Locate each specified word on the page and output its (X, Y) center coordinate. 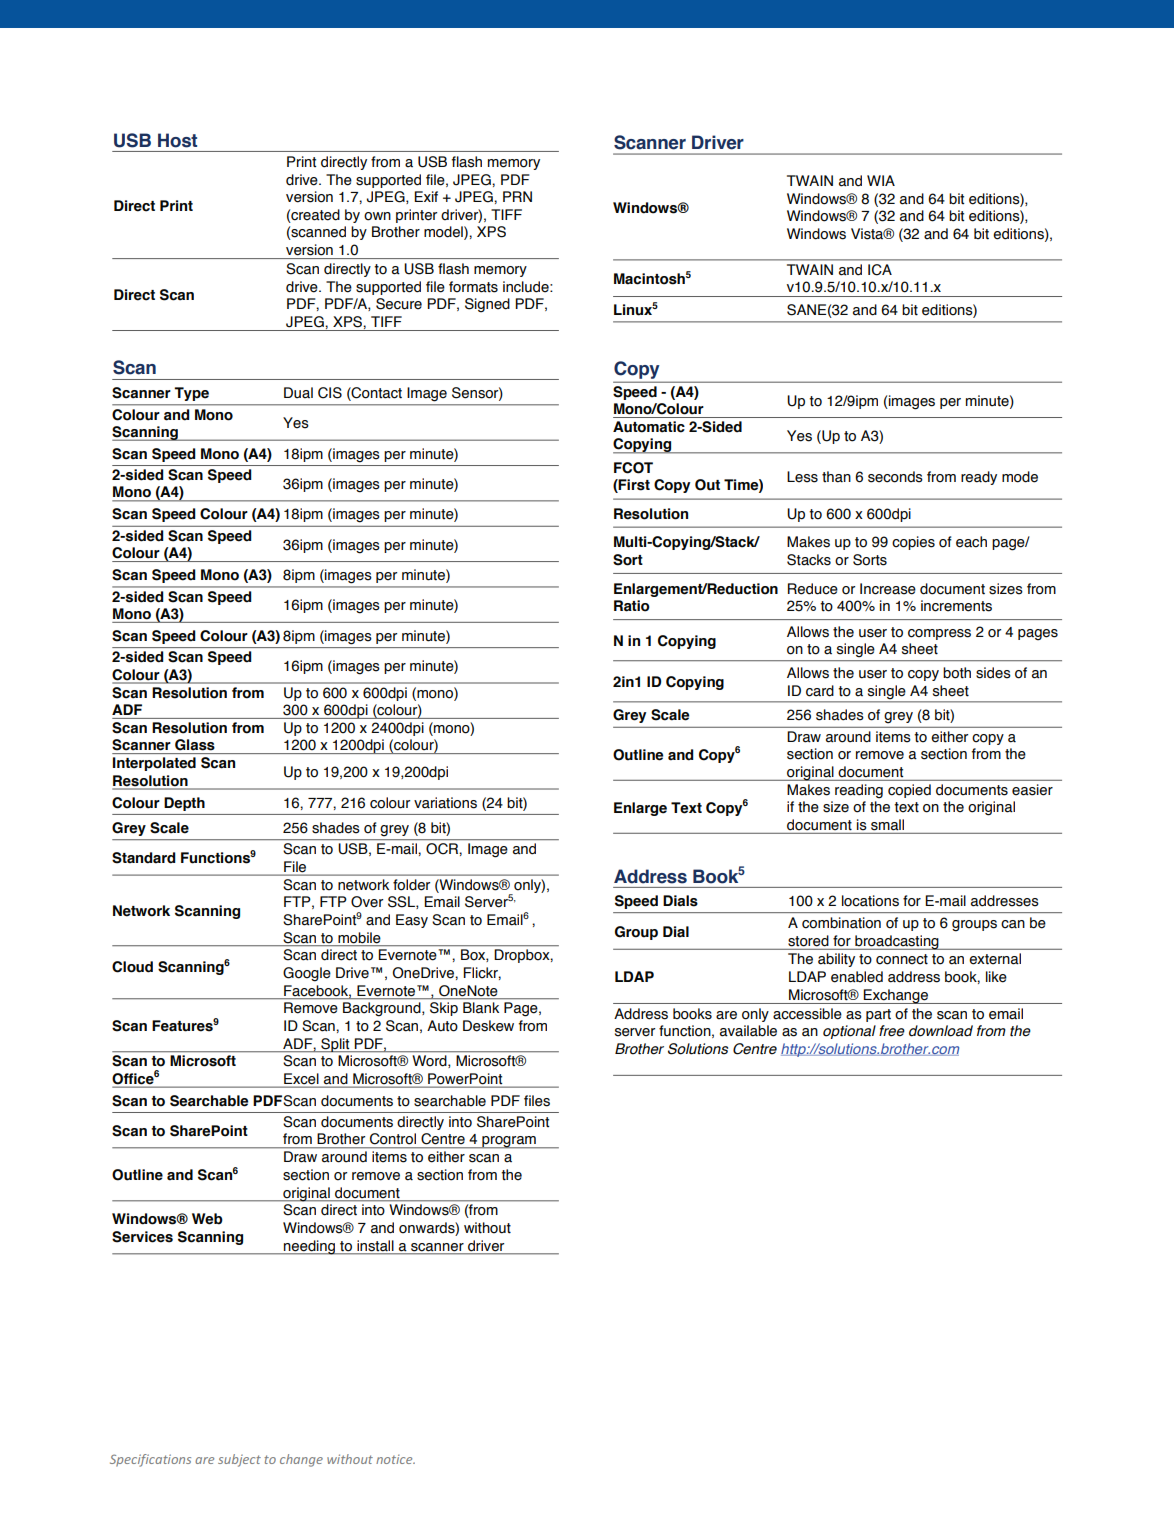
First (633, 486)
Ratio (632, 606)
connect (902, 959)
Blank (481, 1007)
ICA (880, 270)
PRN (517, 196)
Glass (195, 744)
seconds (895, 477)
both (957, 673)
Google (307, 974)
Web (207, 1219)
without (487, 1228)
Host (177, 140)
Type (192, 394)
